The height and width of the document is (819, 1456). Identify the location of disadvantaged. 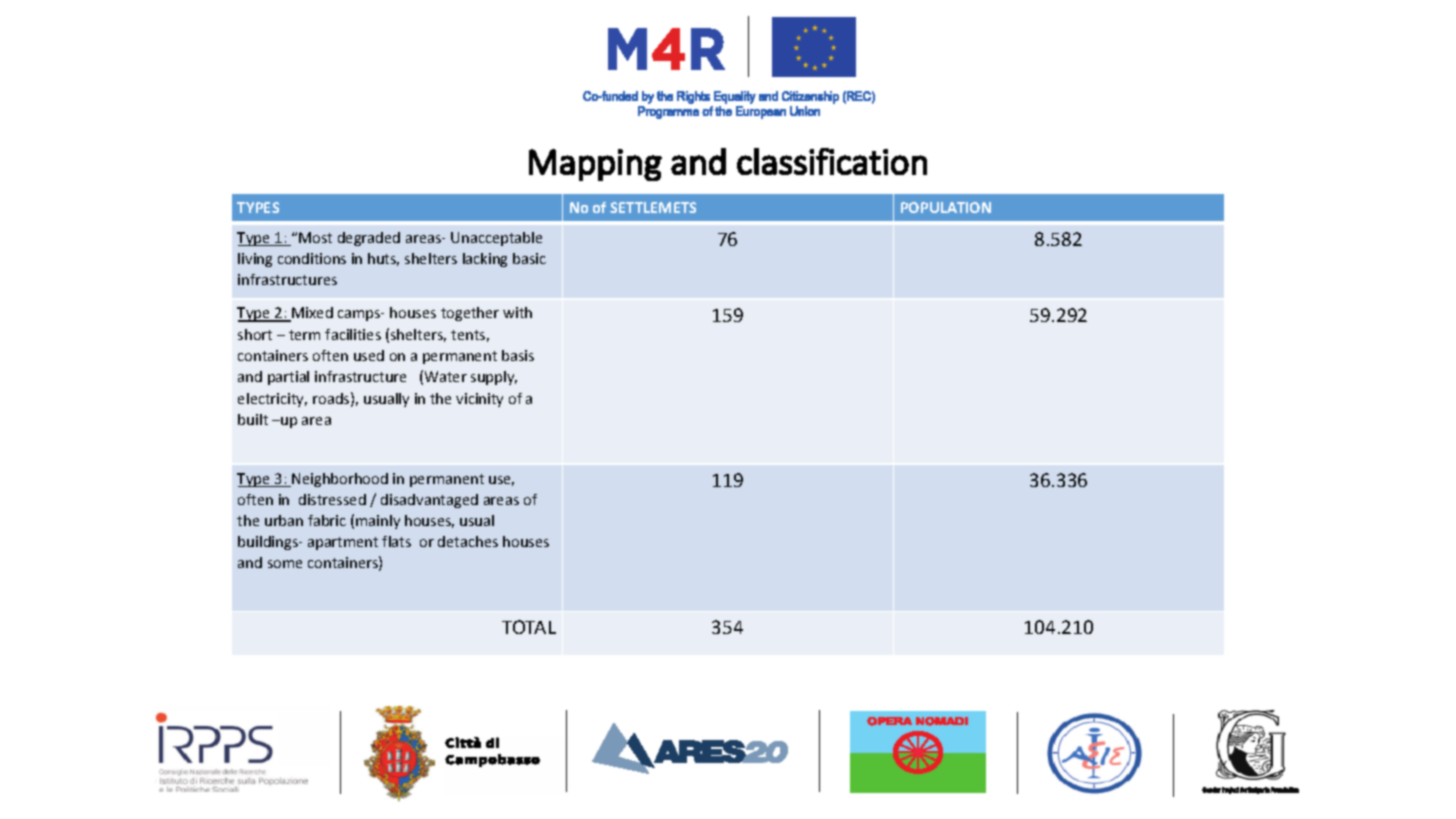
(429, 501).
